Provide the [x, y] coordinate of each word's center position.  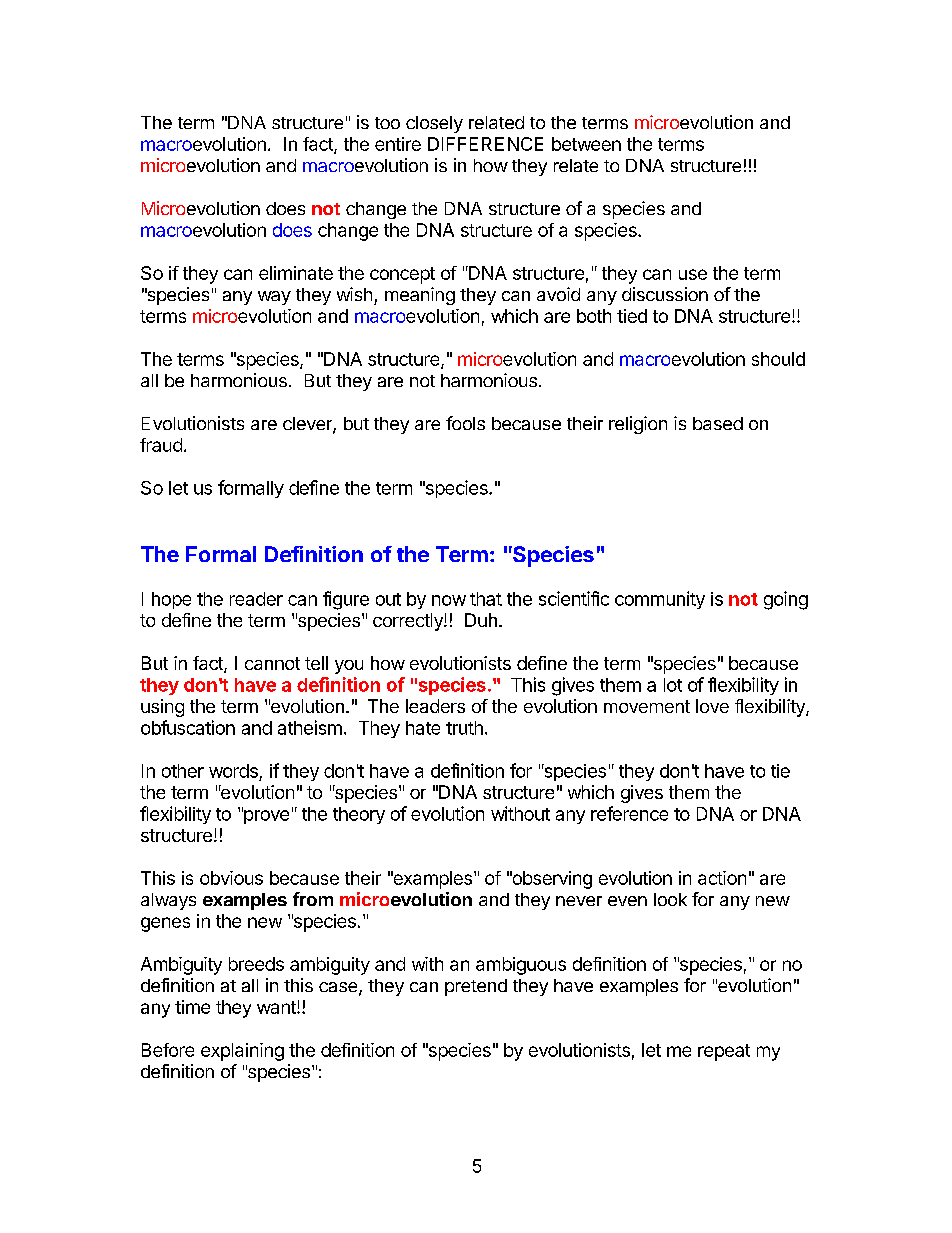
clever [308, 425]
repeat [724, 1052]
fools [465, 423]
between [586, 144]
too [387, 123]
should [778, 359]
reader [256, 599]
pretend [476, 987]
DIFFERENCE [485, 144]
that [486, 599]
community [660, 600]
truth [464, 728]
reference [629, 813]
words [233, 771]
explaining [242, 1052]
